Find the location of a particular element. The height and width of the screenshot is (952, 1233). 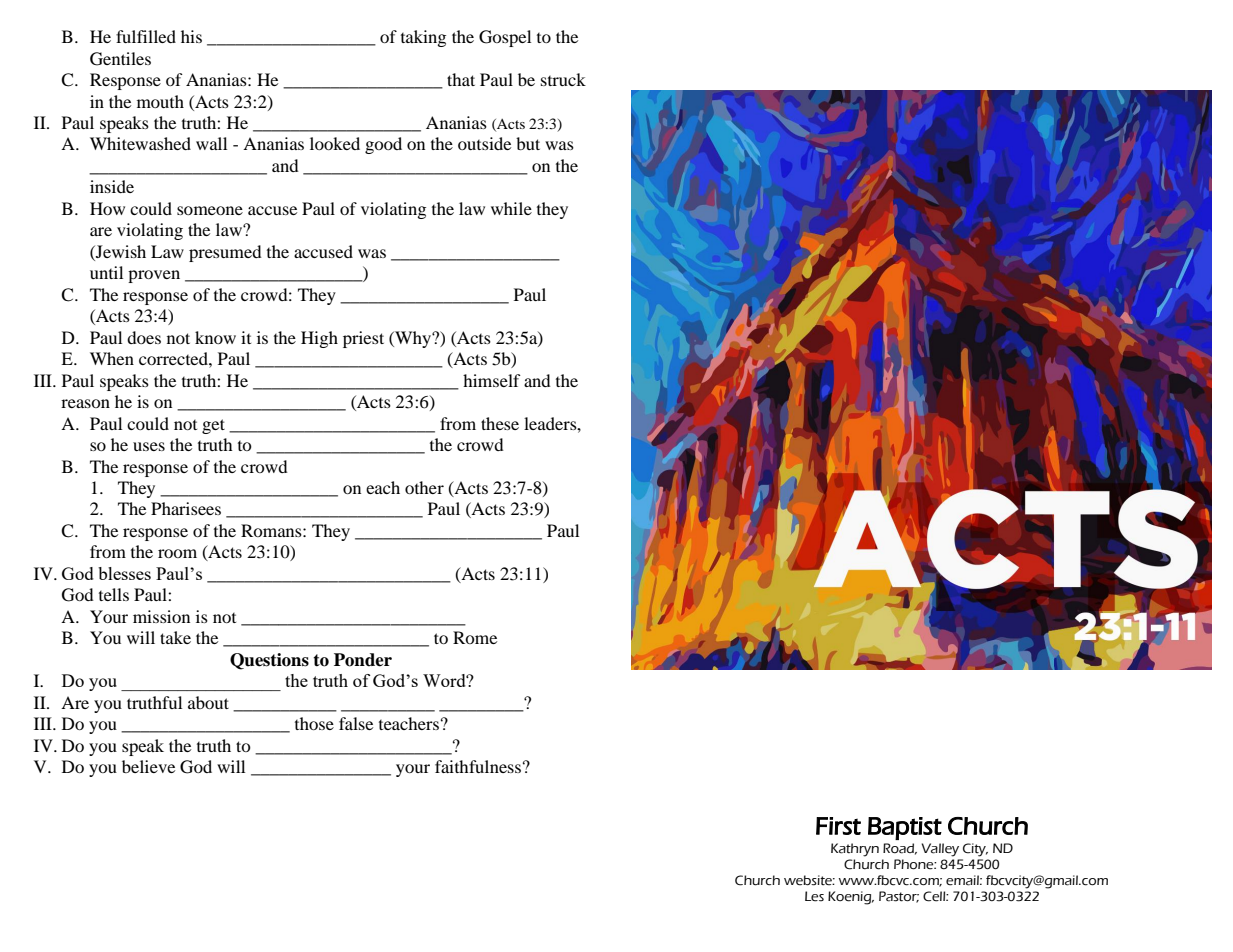

believe is located at coordinates (148, 766).
